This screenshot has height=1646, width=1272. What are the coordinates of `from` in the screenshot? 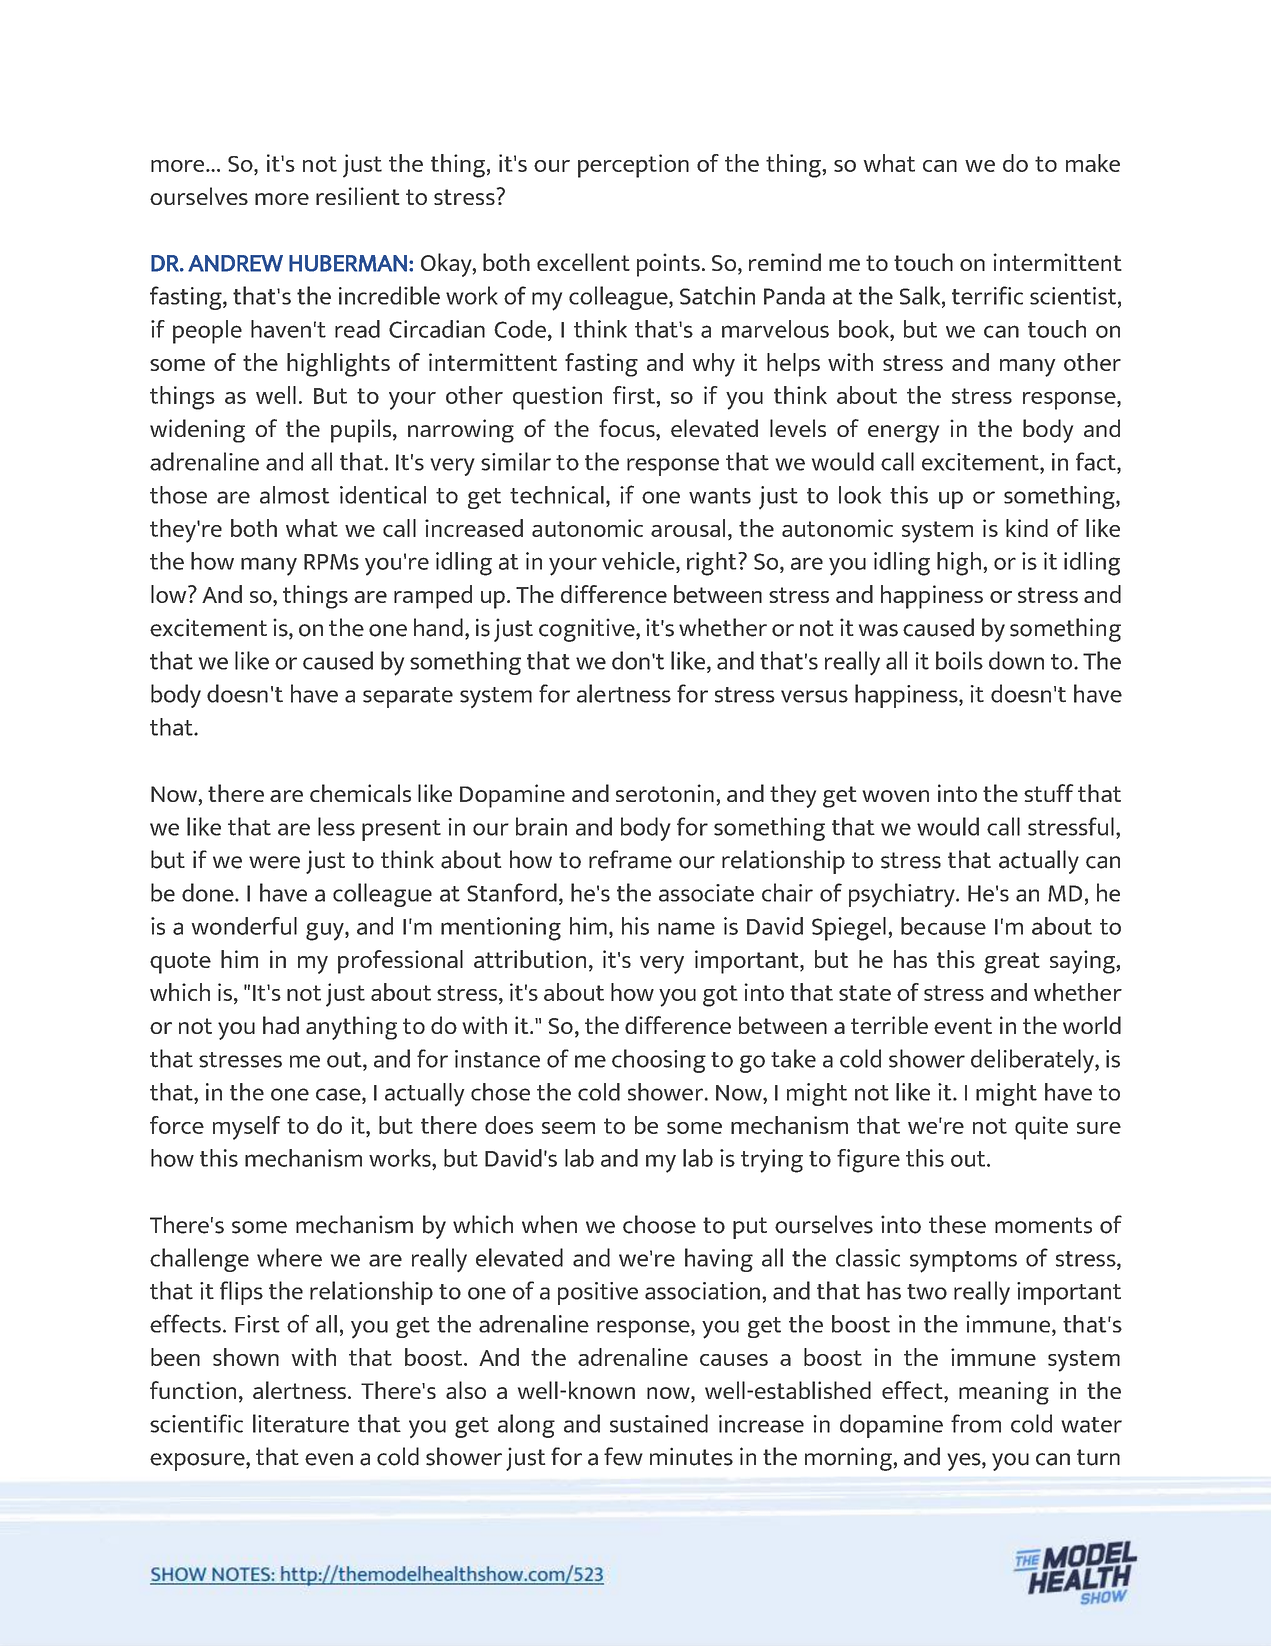 It's located at (976, 1423).
